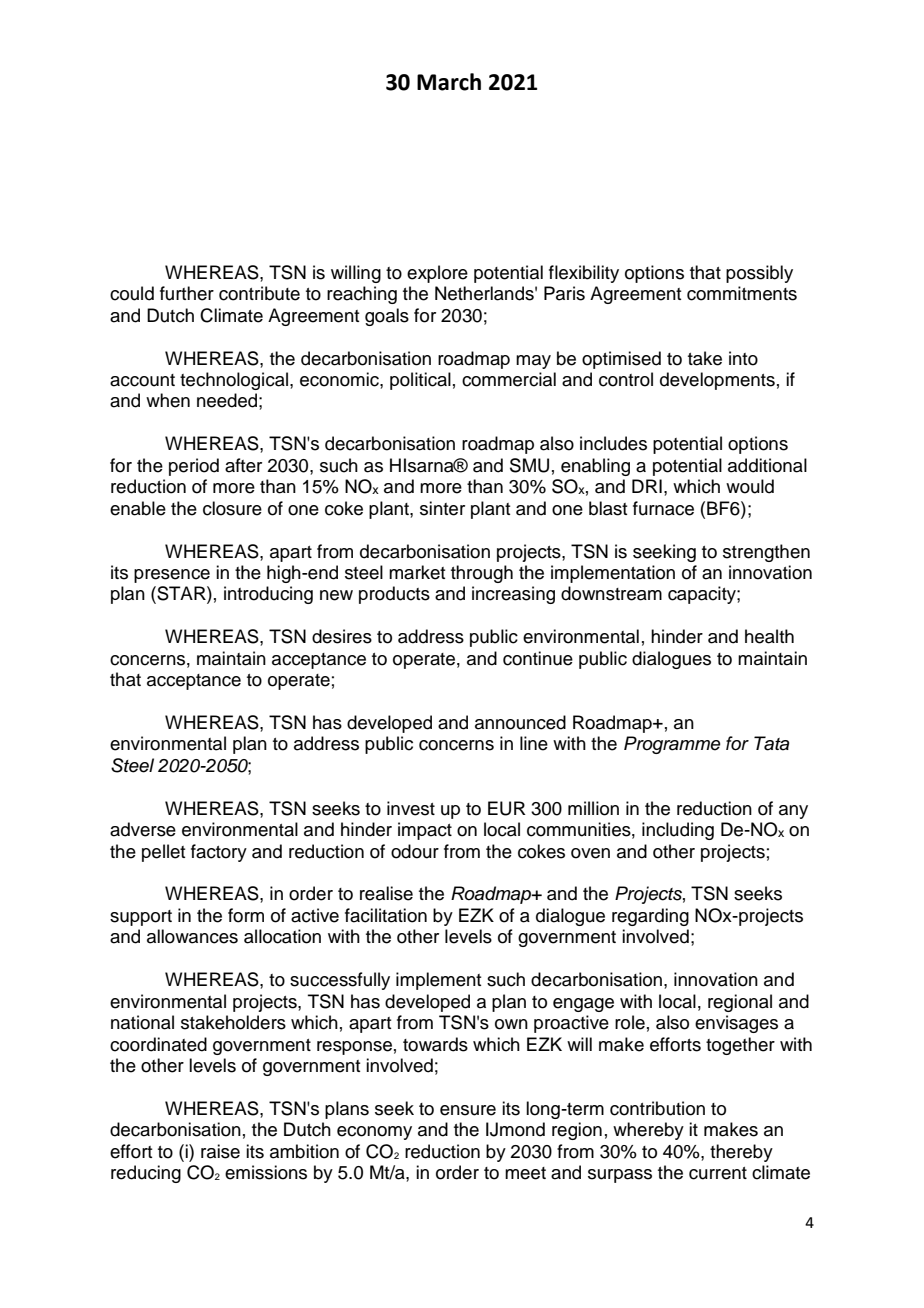 The image size is (924, 1308). I want to click on EUR, so click(507, 808).
